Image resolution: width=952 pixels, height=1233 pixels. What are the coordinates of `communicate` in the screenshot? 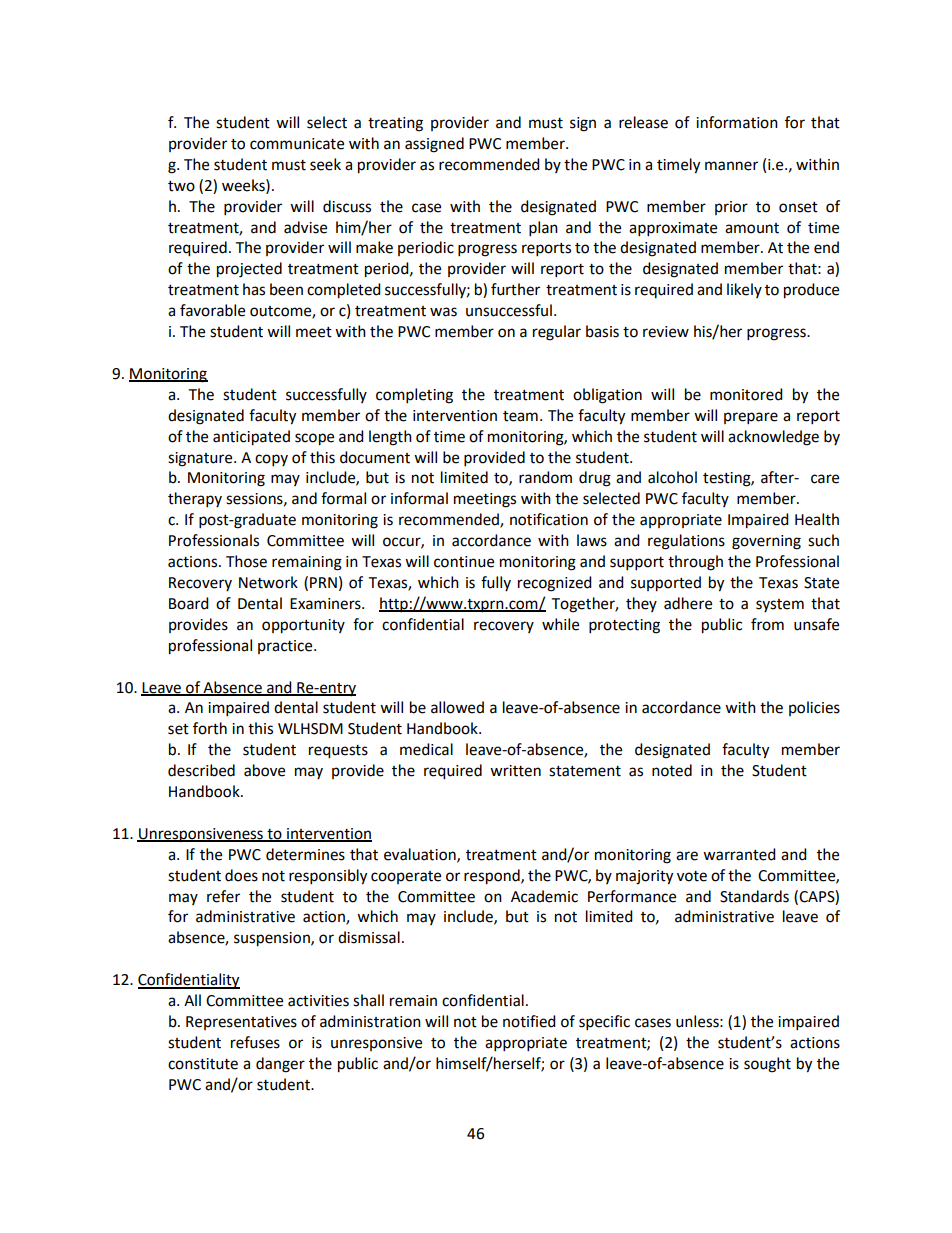 It's located at (297, 144).
